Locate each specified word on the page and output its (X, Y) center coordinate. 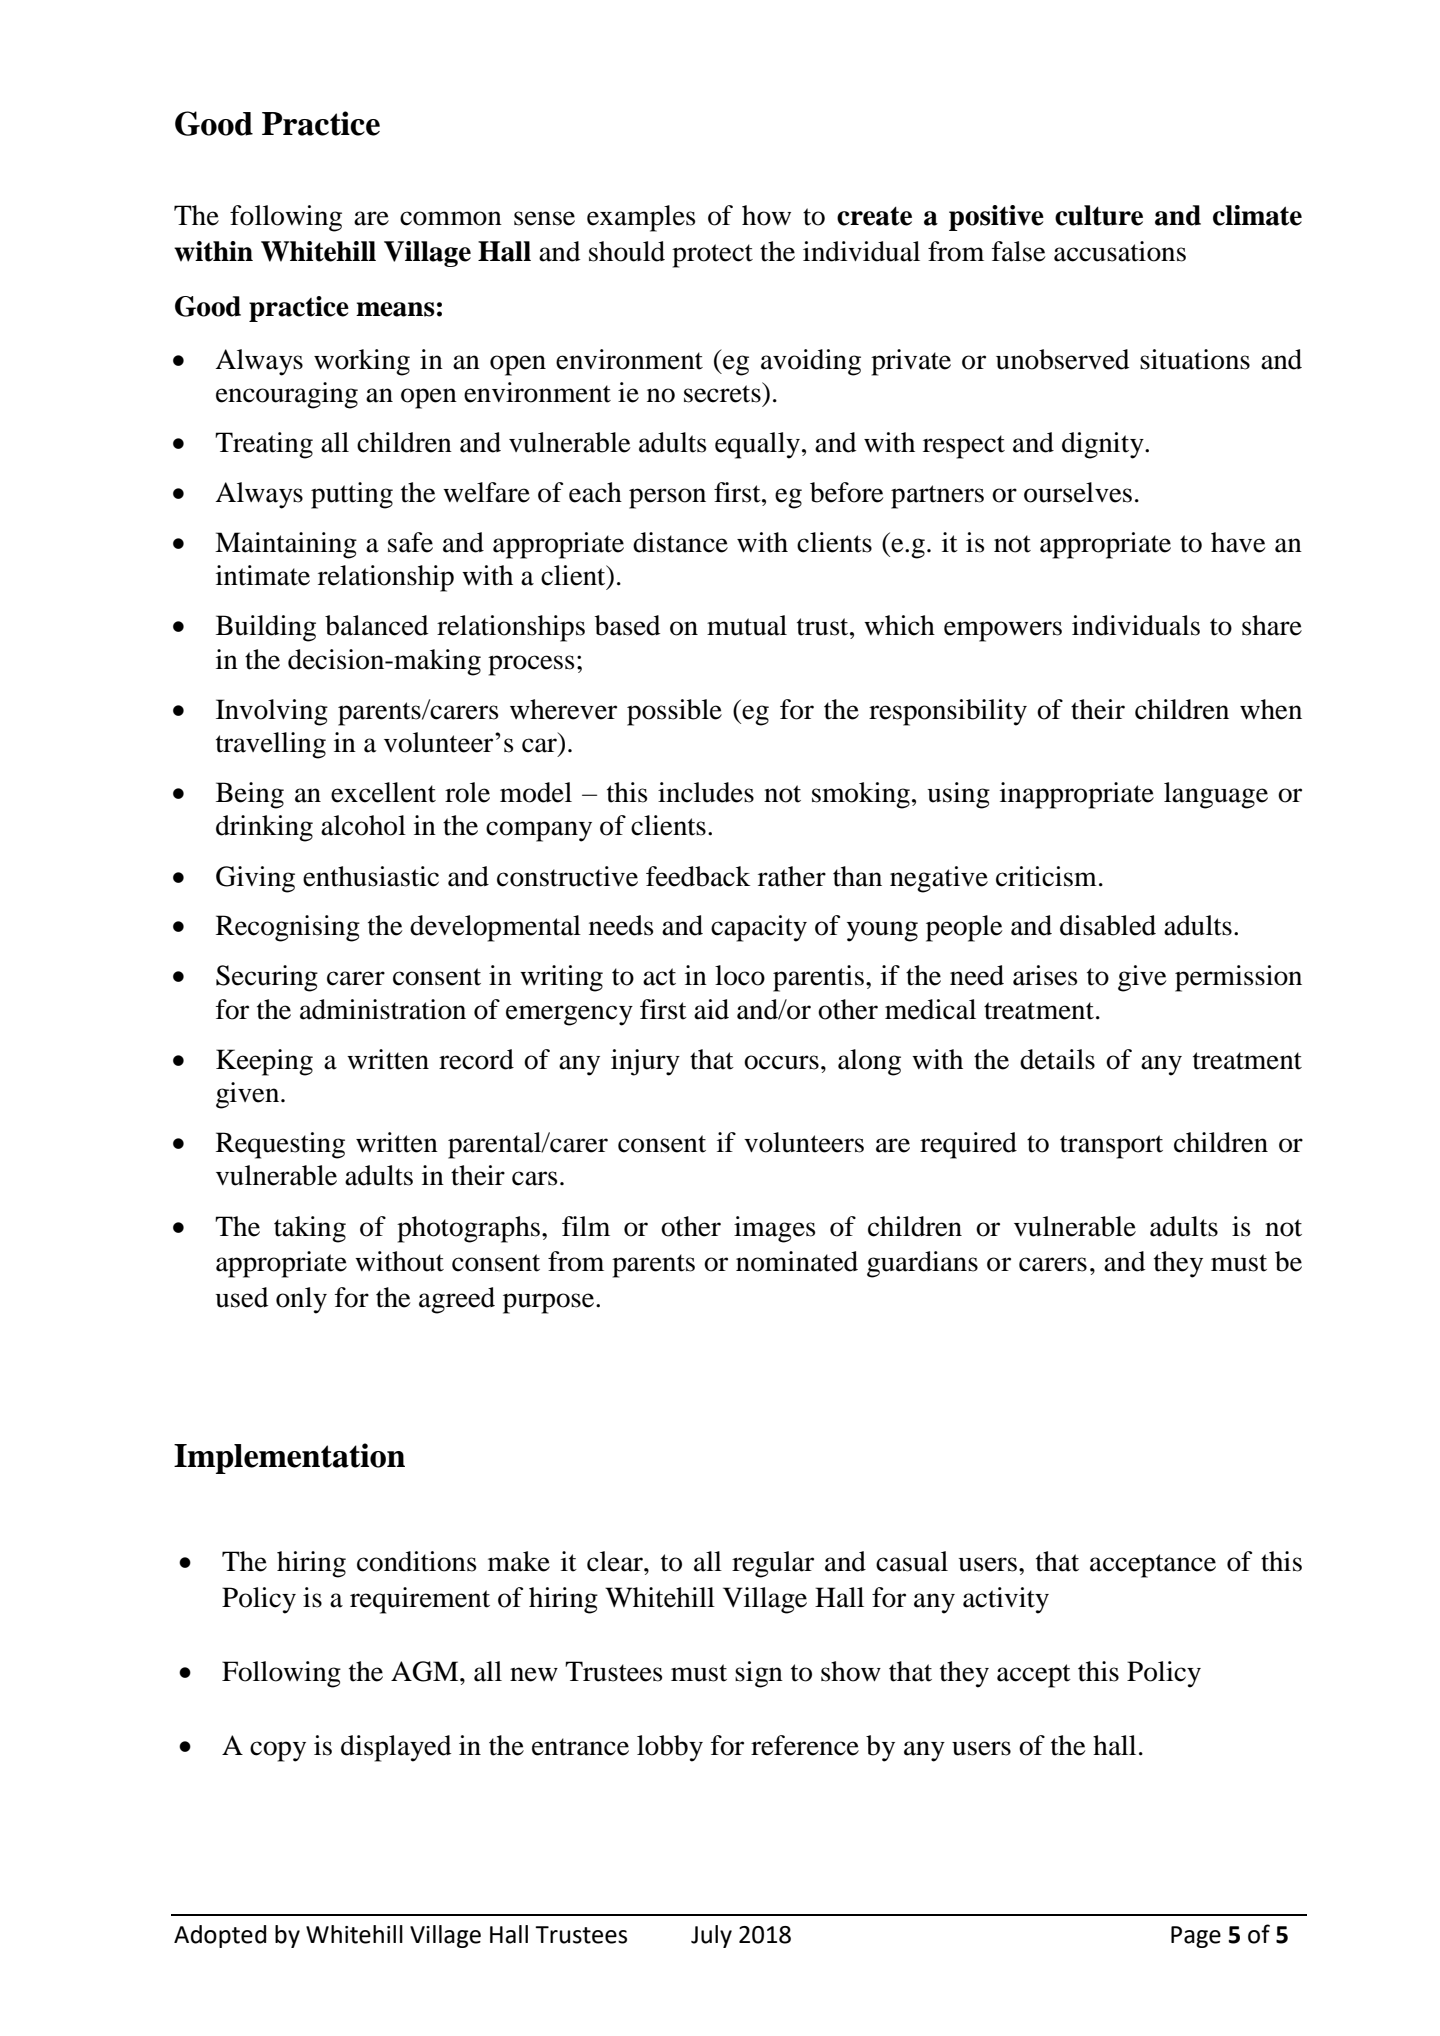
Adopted (220, 1936)
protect (712, 256)
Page (1196, 1937)
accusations (1120, 251)
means (395, 309)
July (711, 1936)
